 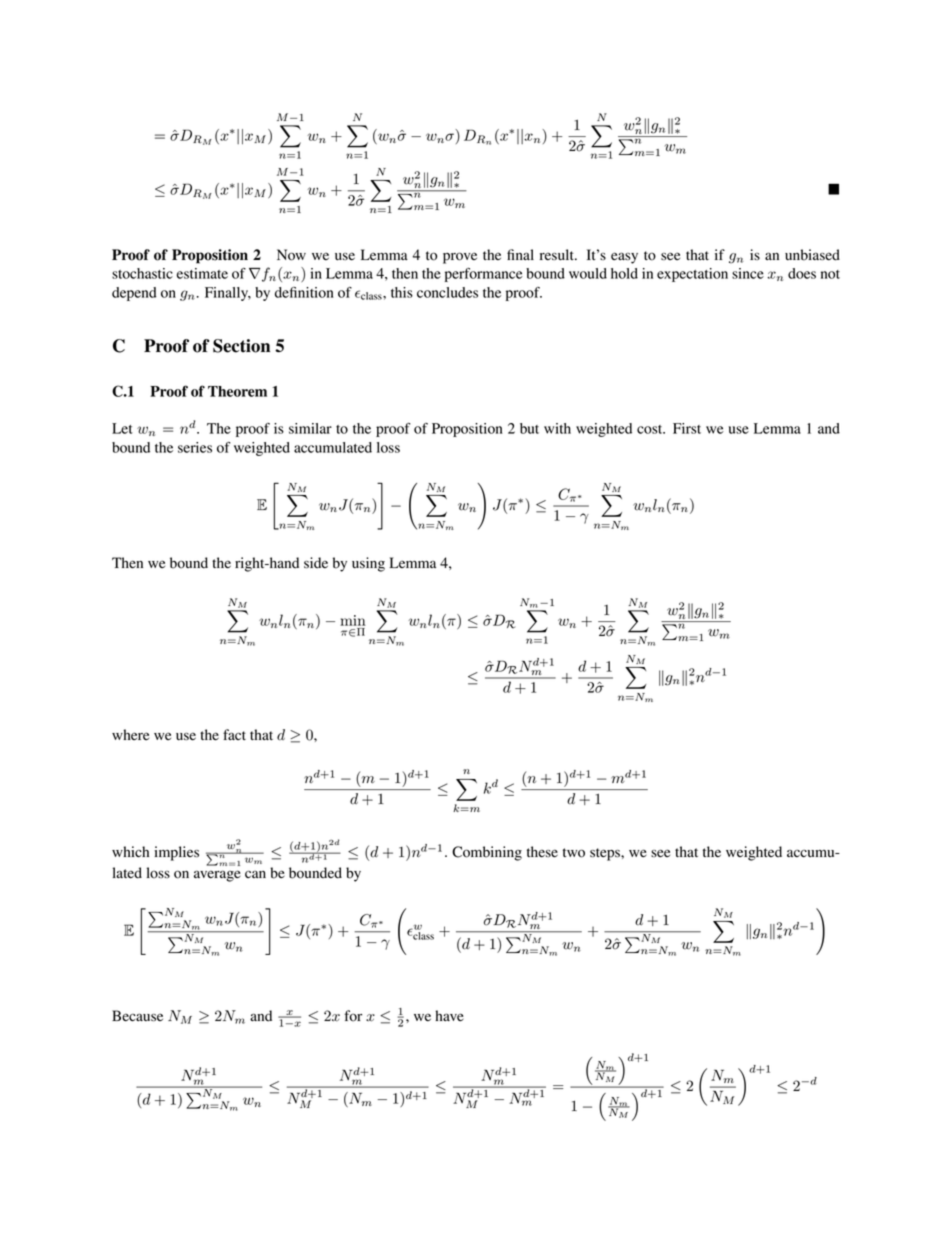 What do you see at coordinates (484, 275) in the screenshot?
I see `performance` at bounding box center [484, 275].
